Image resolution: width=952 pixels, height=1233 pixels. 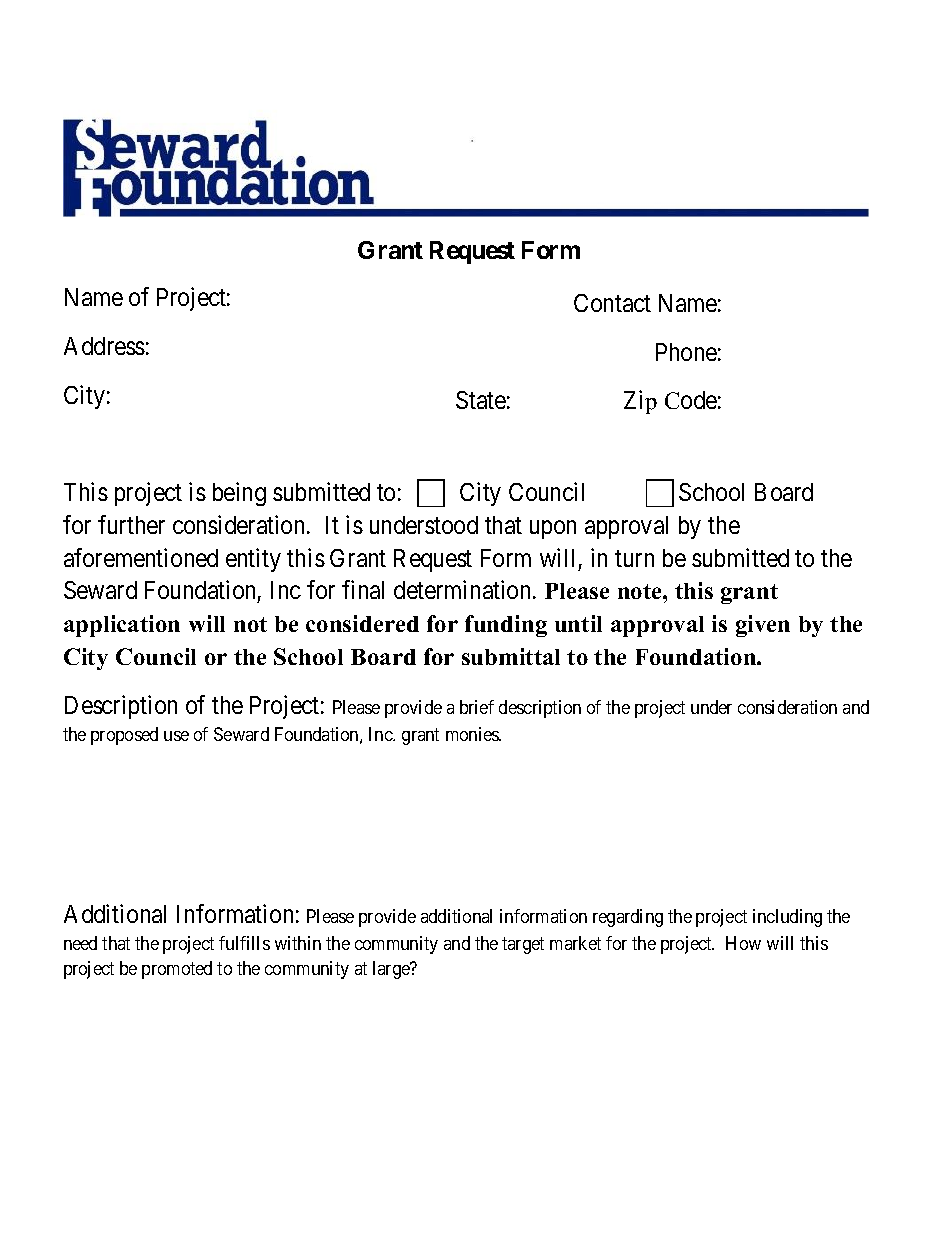 What do you see at coordinates (392, 970) in the document?
I see `large` at bounding box center [392, 970].
